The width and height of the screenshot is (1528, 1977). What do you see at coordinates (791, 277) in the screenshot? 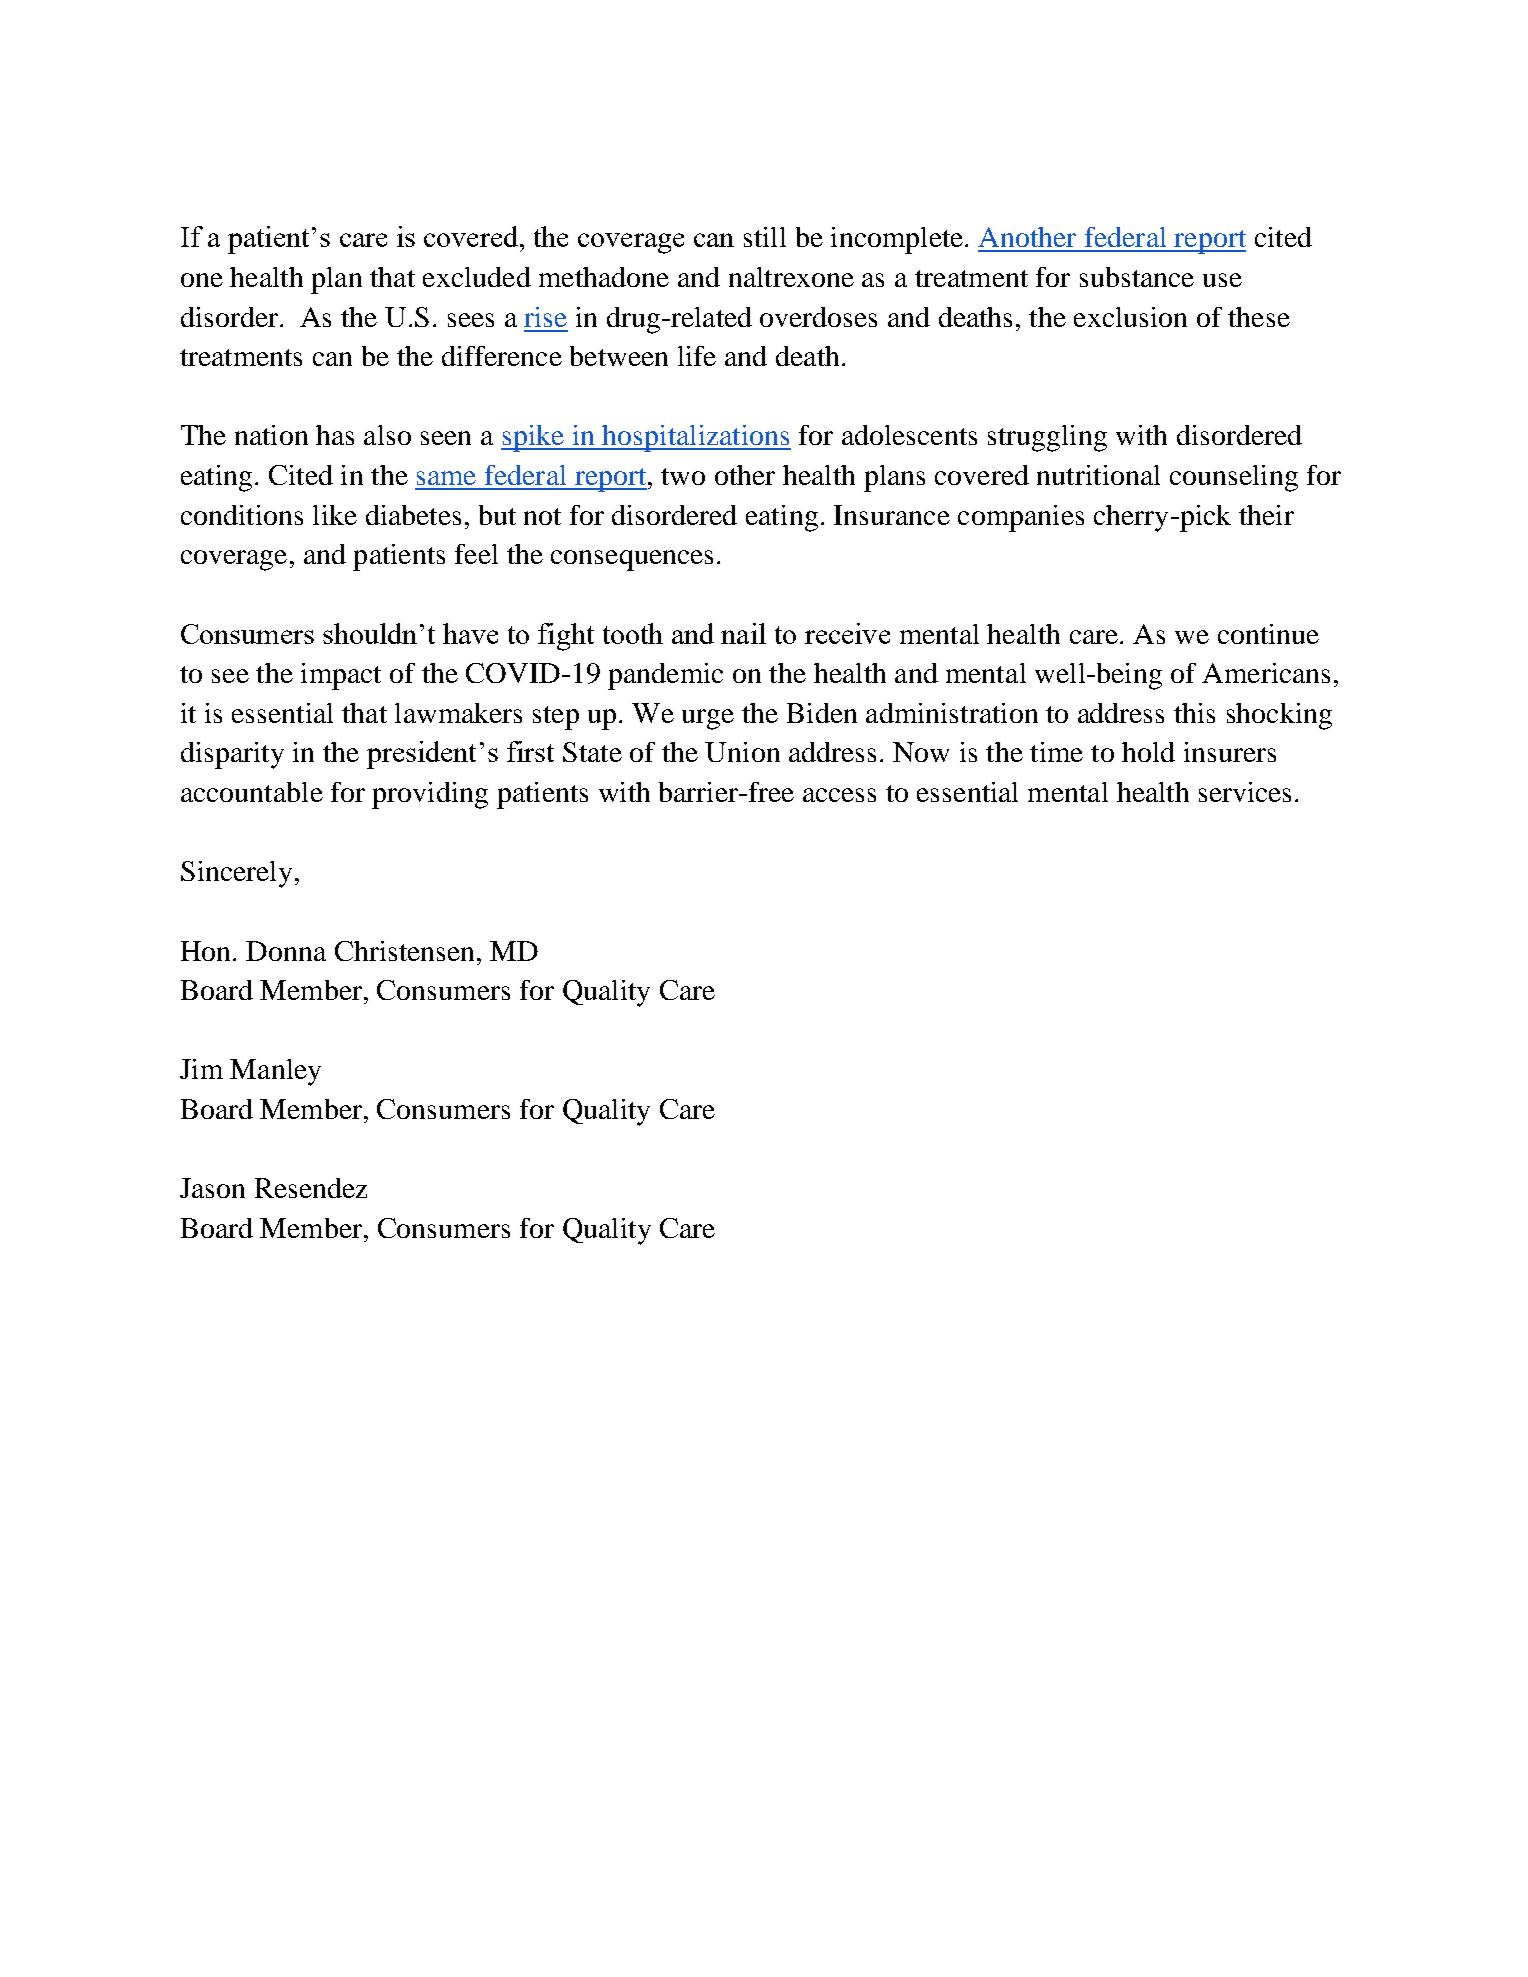
I see `naltrexone` at bounding box center [791, 277].
